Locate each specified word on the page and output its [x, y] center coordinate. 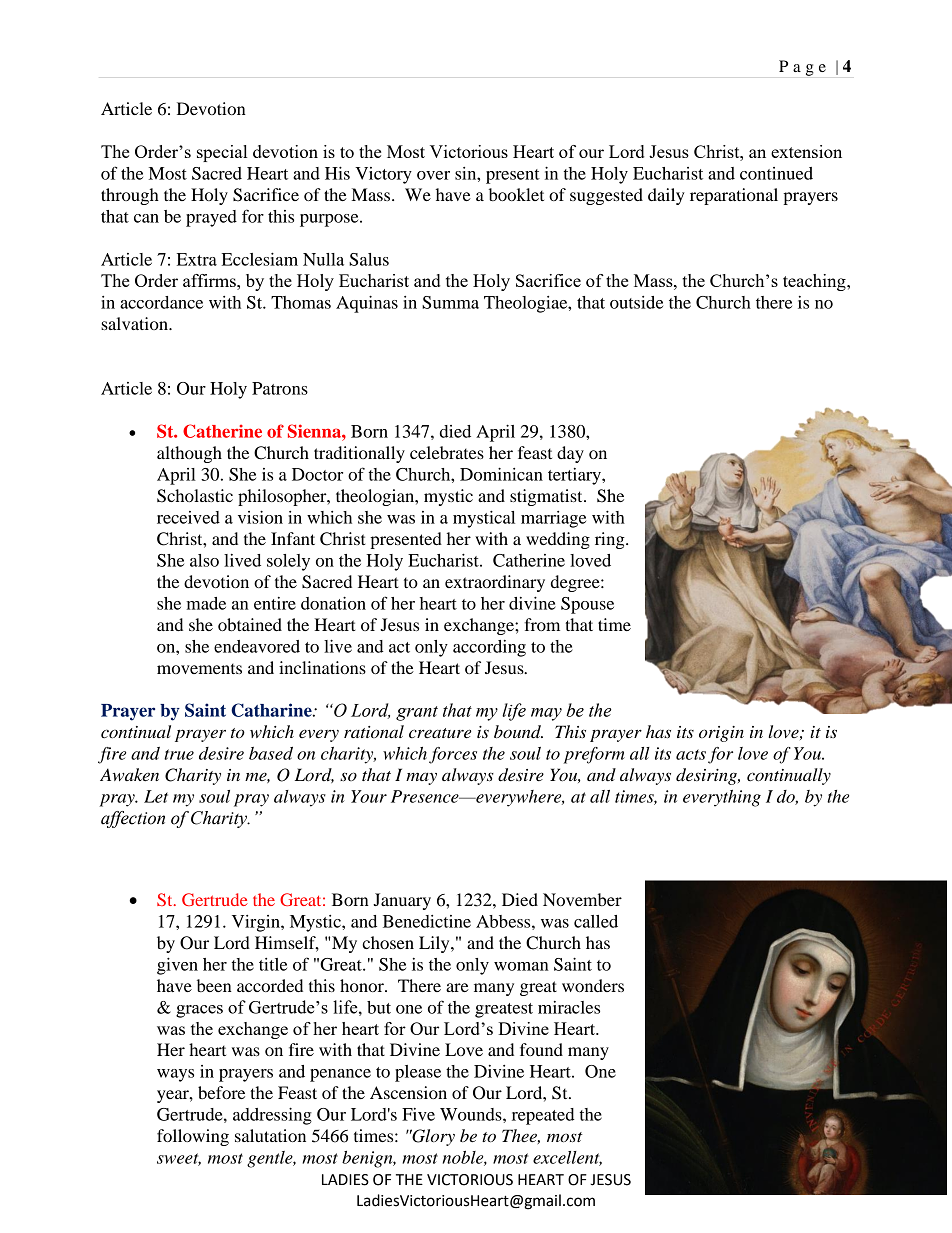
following [193, 1137]
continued [776, 173]
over [433, 175]
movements [199, 669]
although [189, 454]
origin [721, 734]
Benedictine [427, 921]
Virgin [257, 923]
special [222, 153]
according [489, 648]
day [570, 454]
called [596, 921]
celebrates [447, 452]
